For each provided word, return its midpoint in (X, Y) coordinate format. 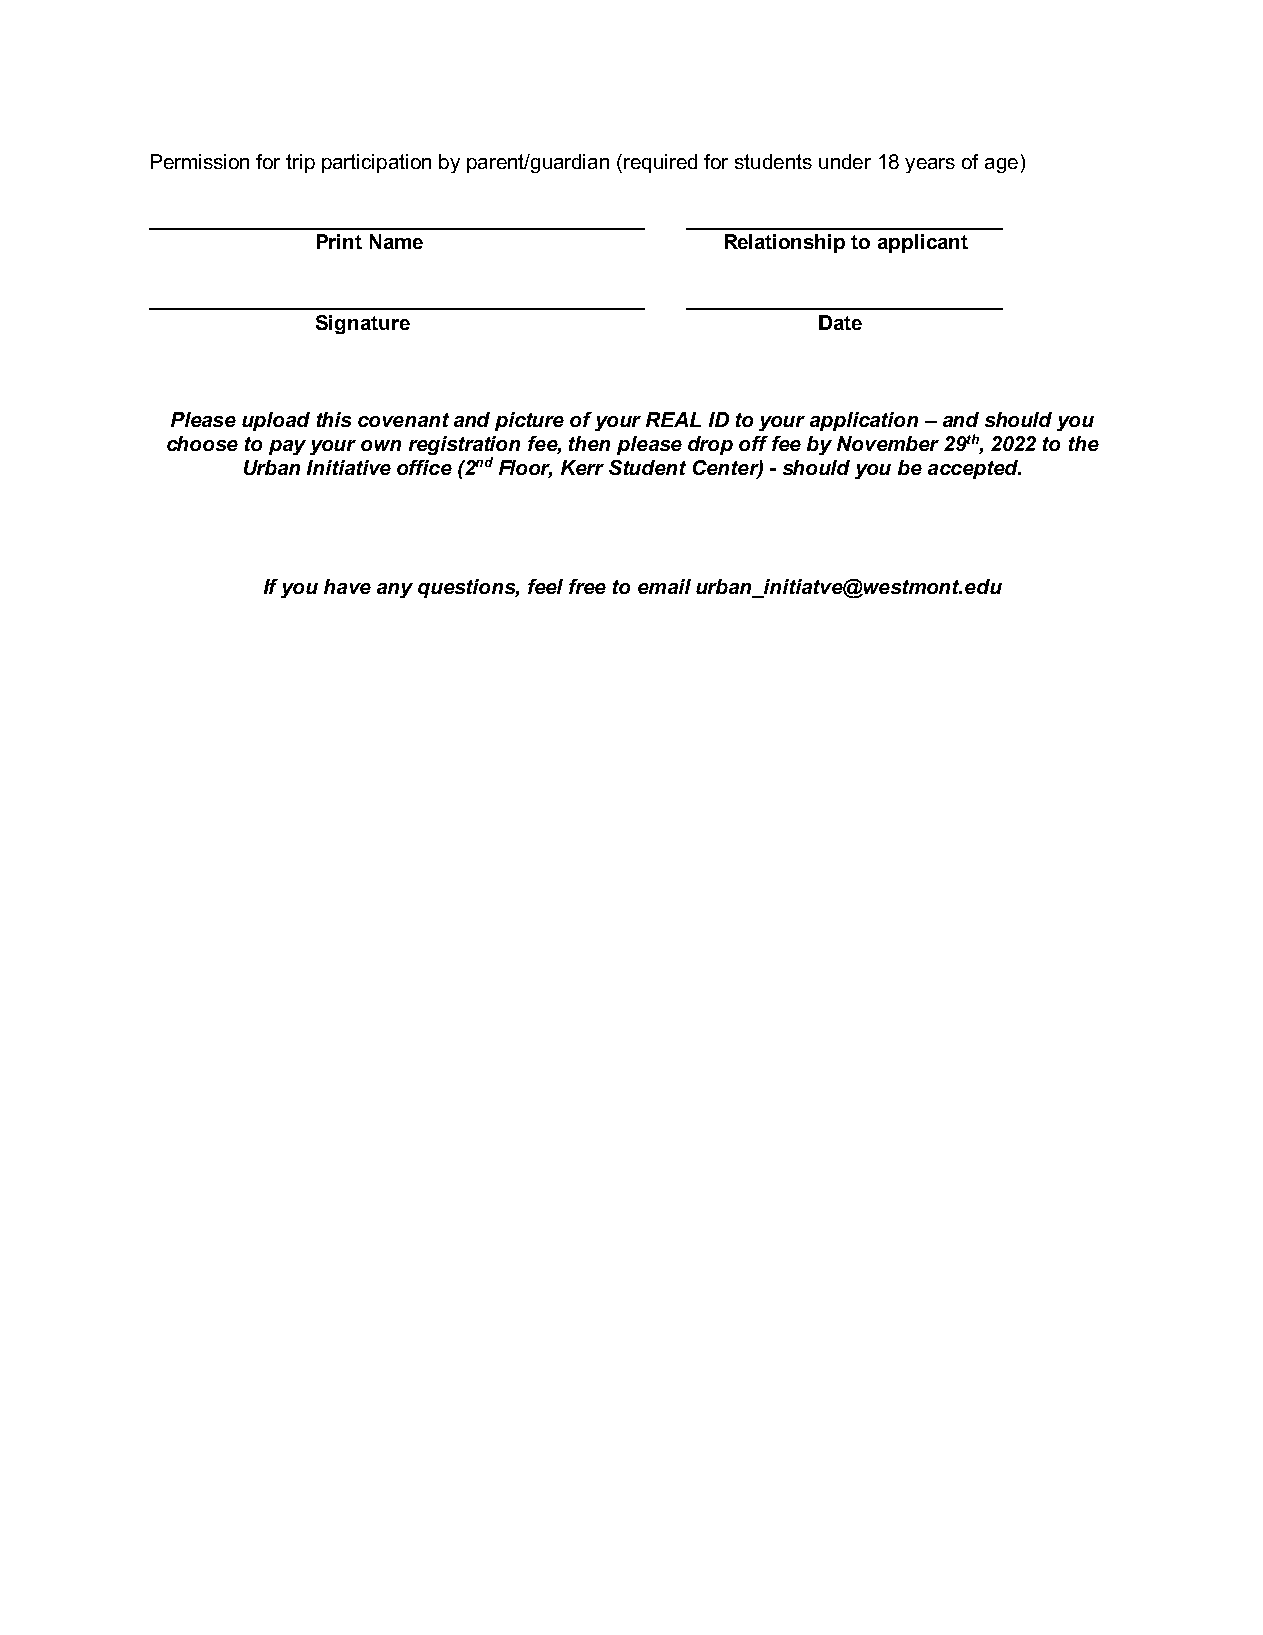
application (864, 421)
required (660, 163)
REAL (673, 419)
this (334, 419)
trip (300, 163)
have (347, 586)
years (930, 165)
